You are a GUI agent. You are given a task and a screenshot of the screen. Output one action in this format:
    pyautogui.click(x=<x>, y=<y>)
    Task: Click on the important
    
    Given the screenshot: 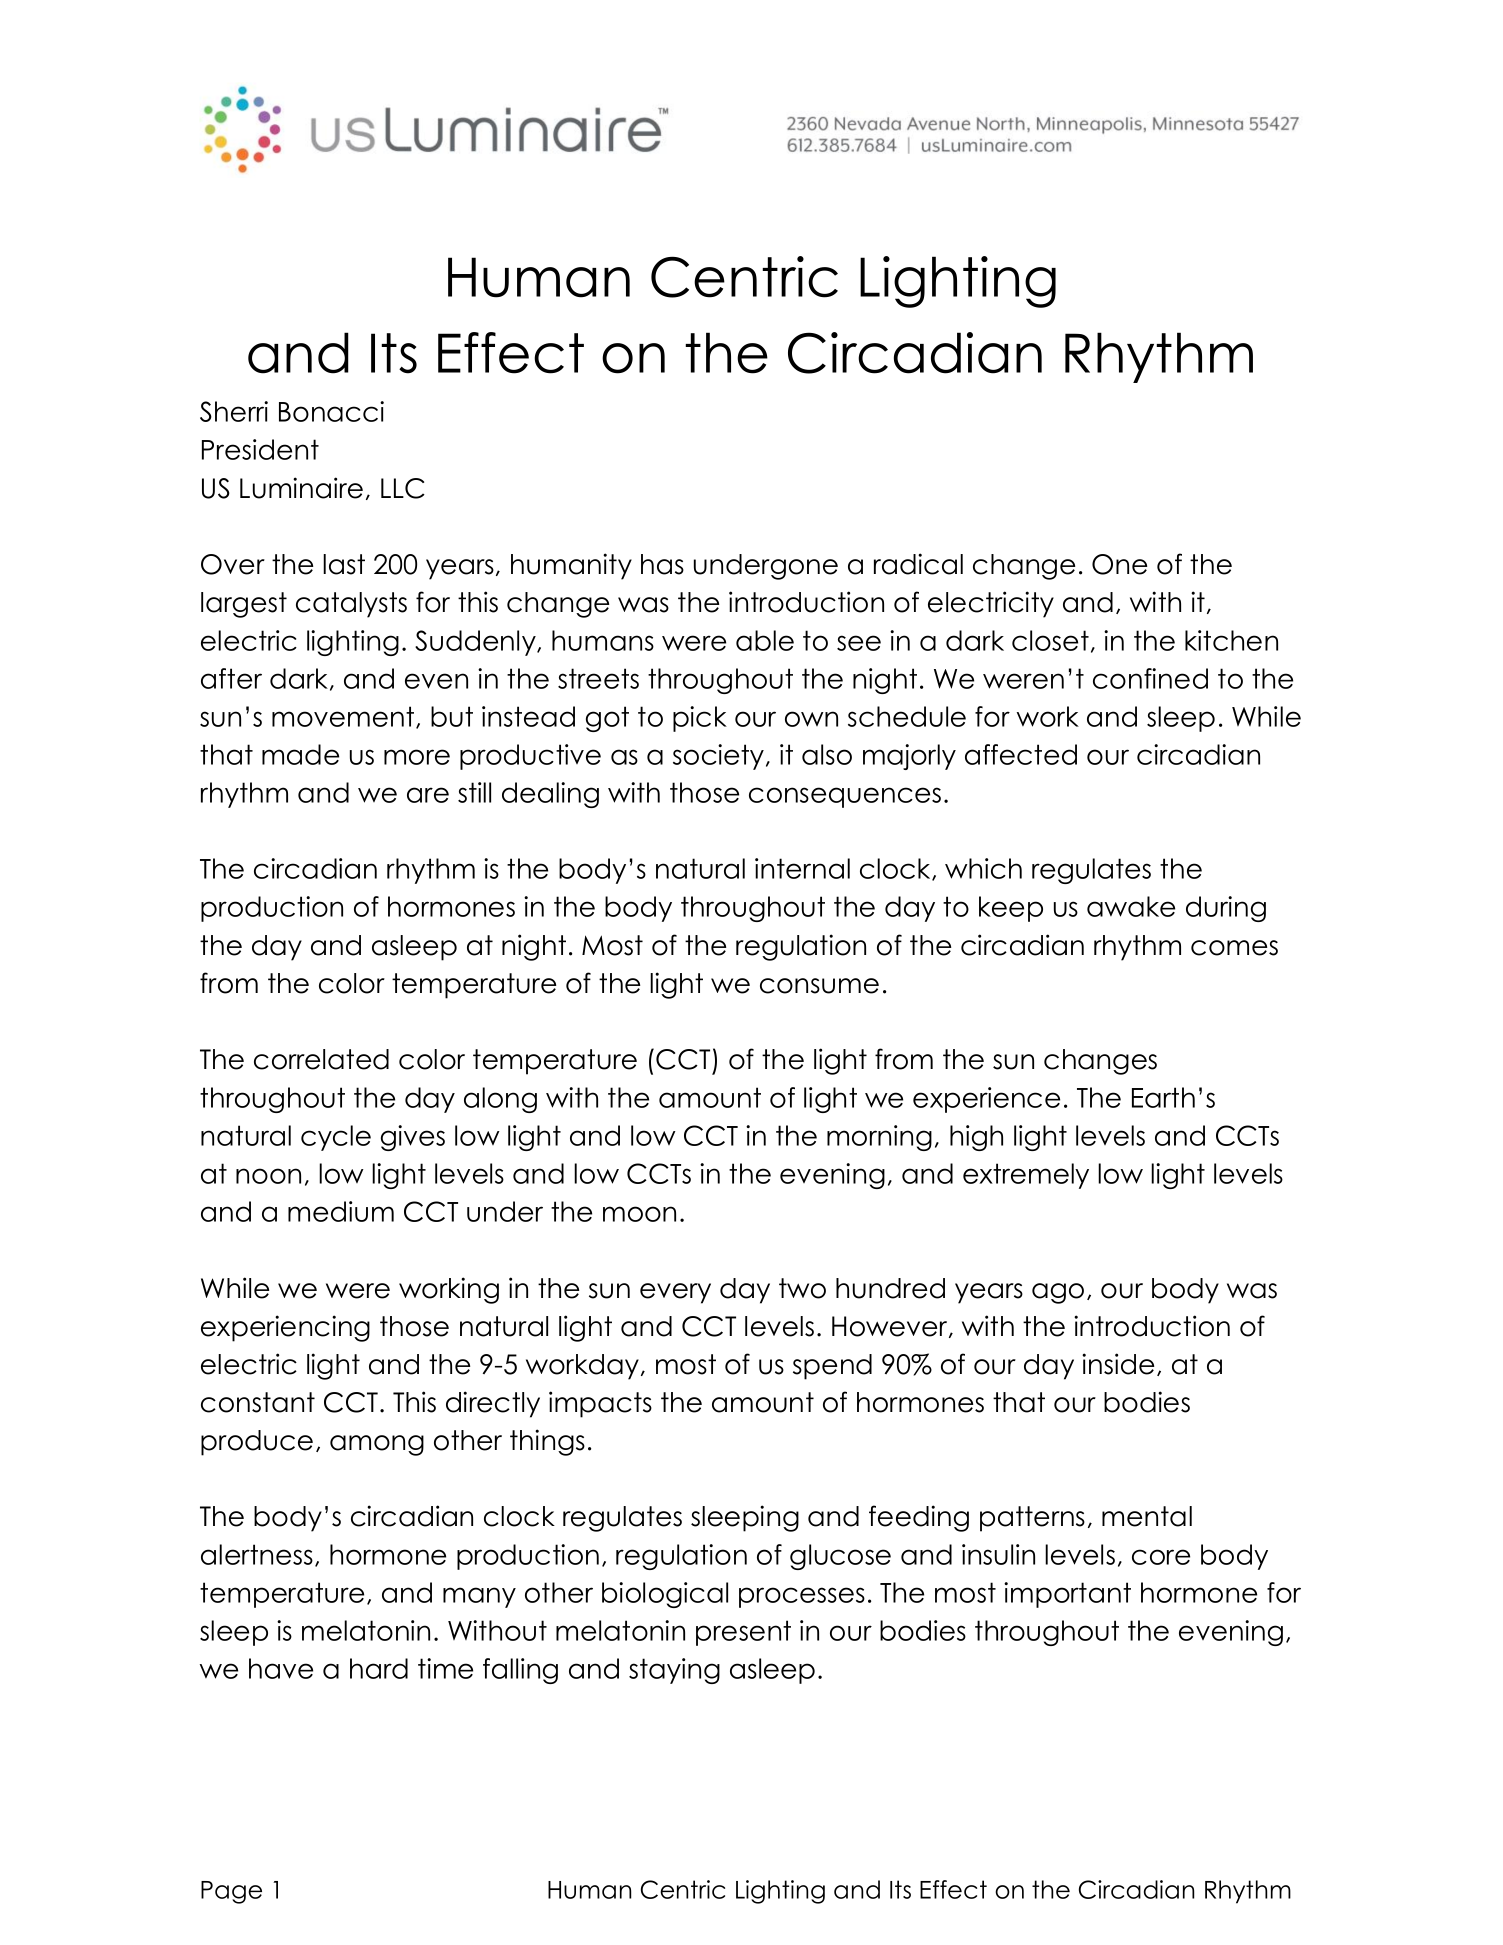 What is the action you would take?
    pyautogui.click(x=1067, y=1595)
